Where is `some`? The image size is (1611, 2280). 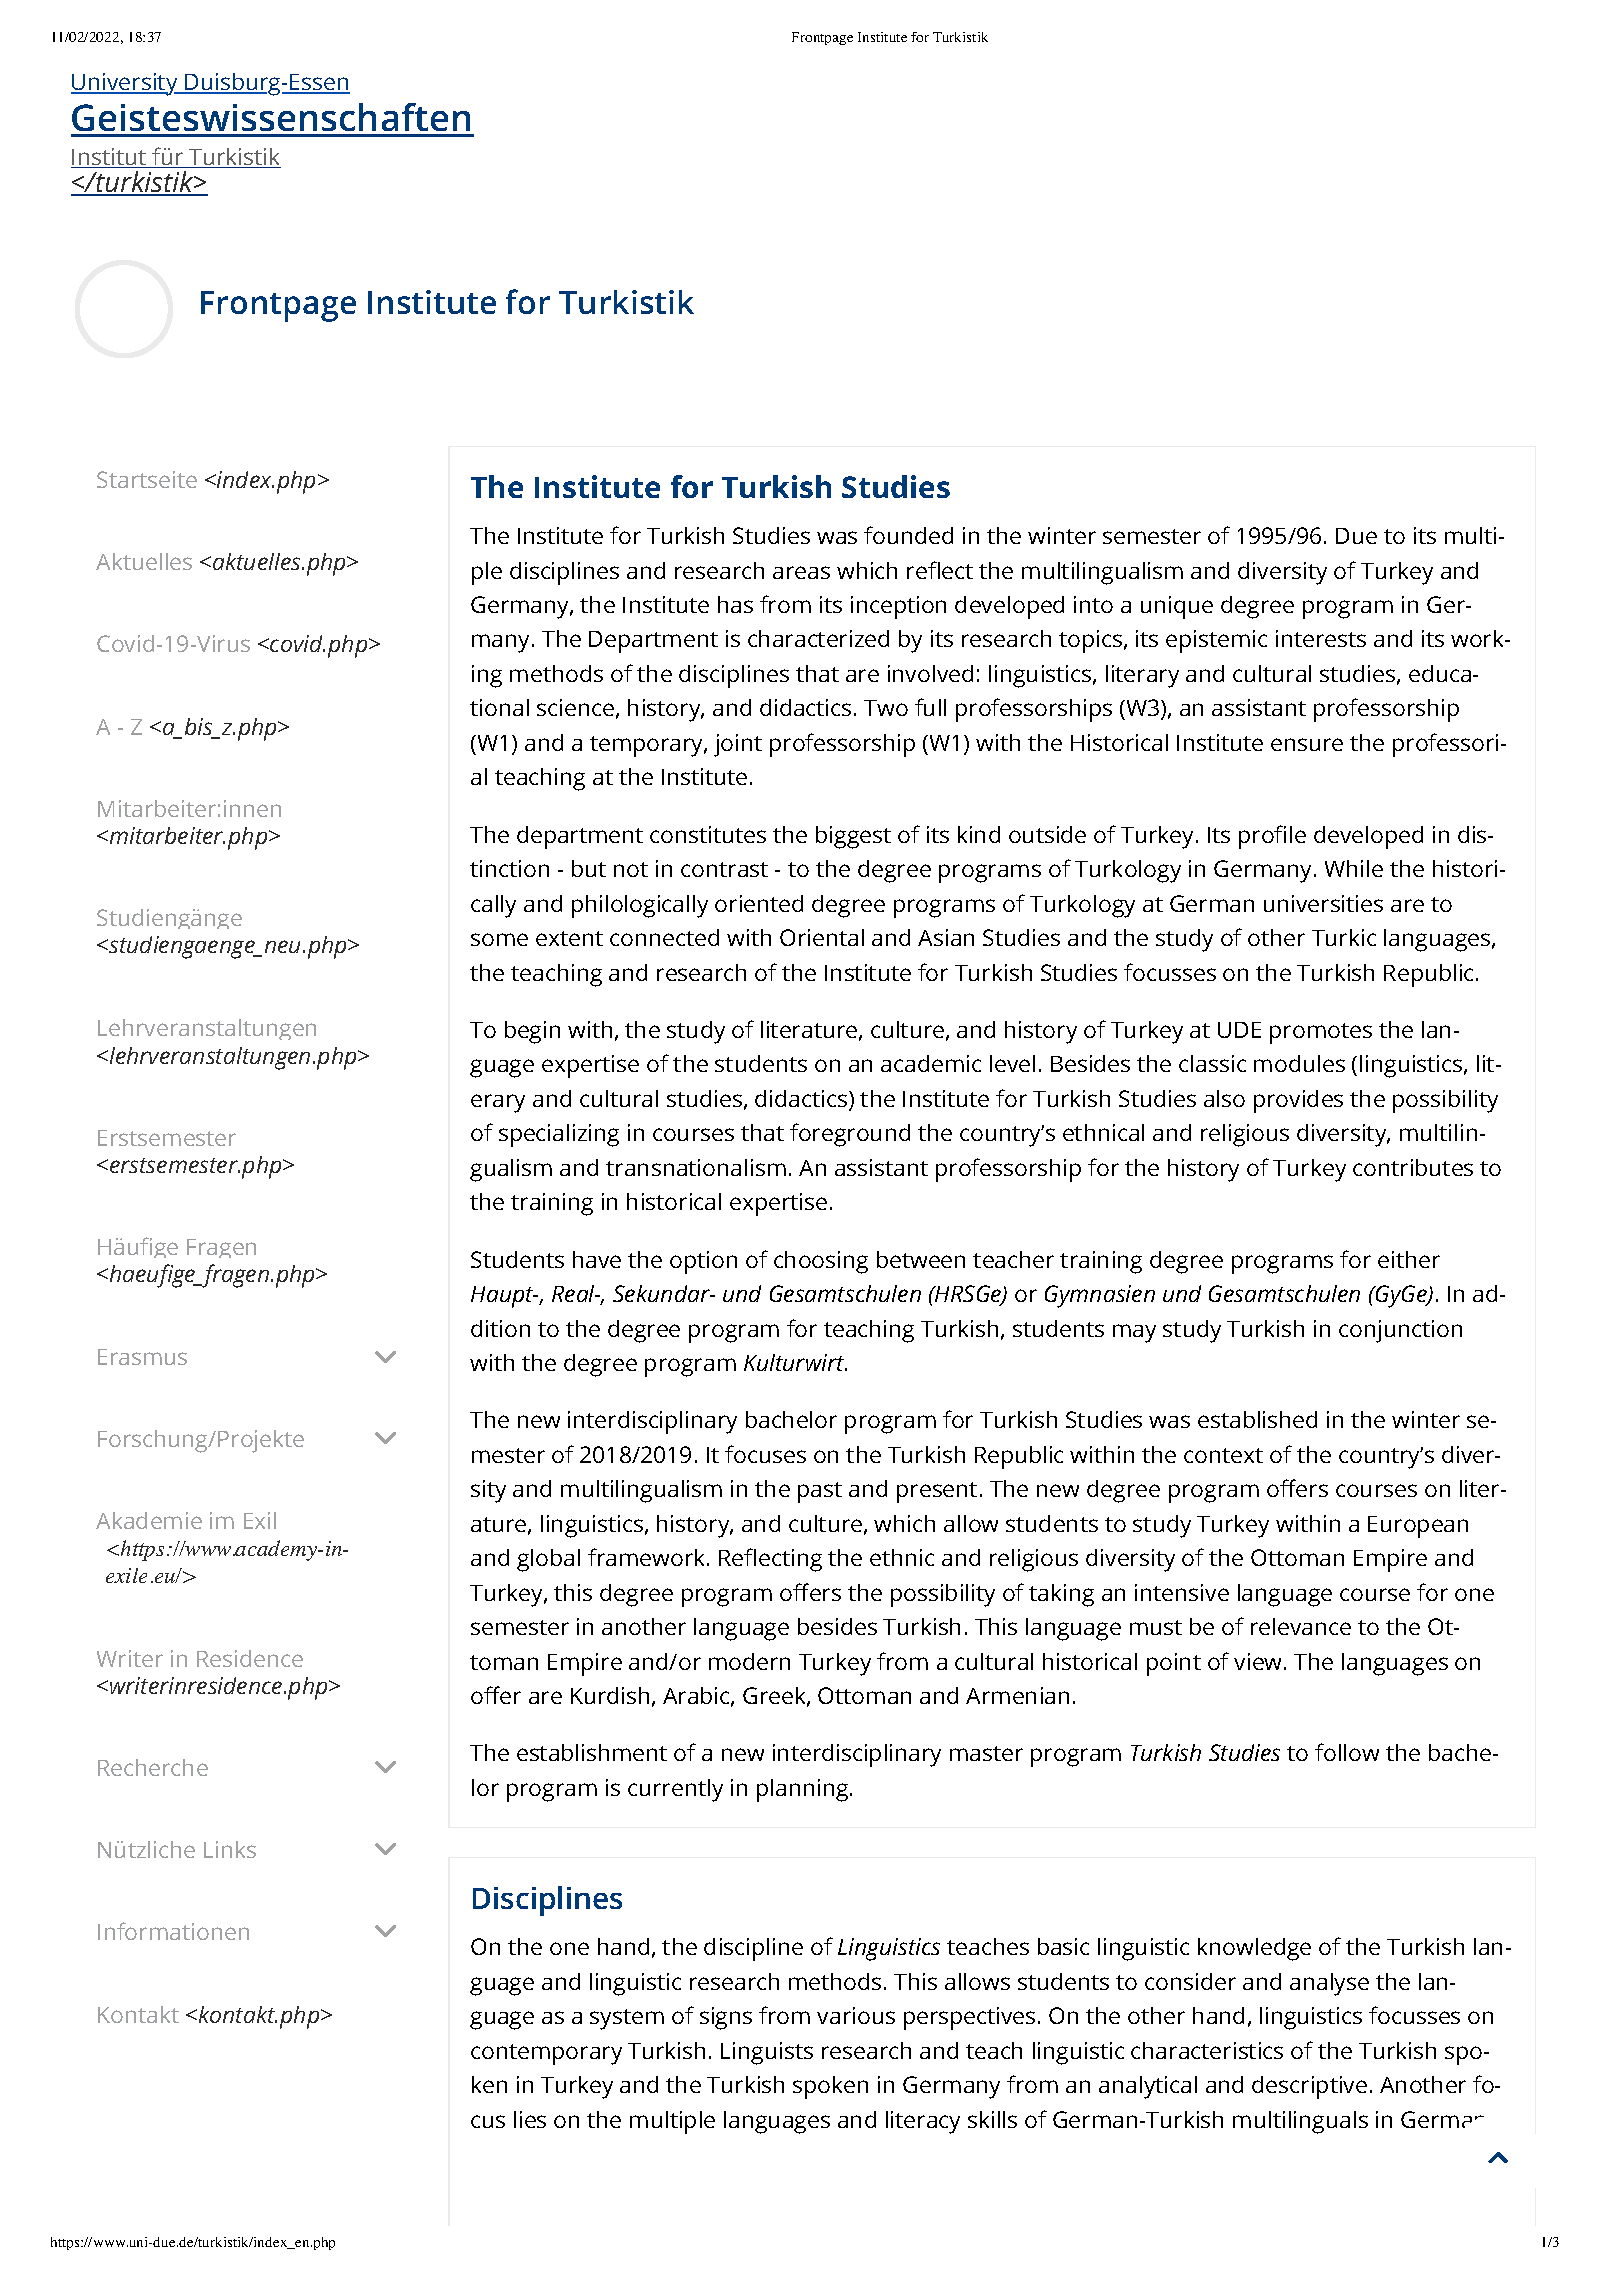 some is located at coordinates (499, 939).
